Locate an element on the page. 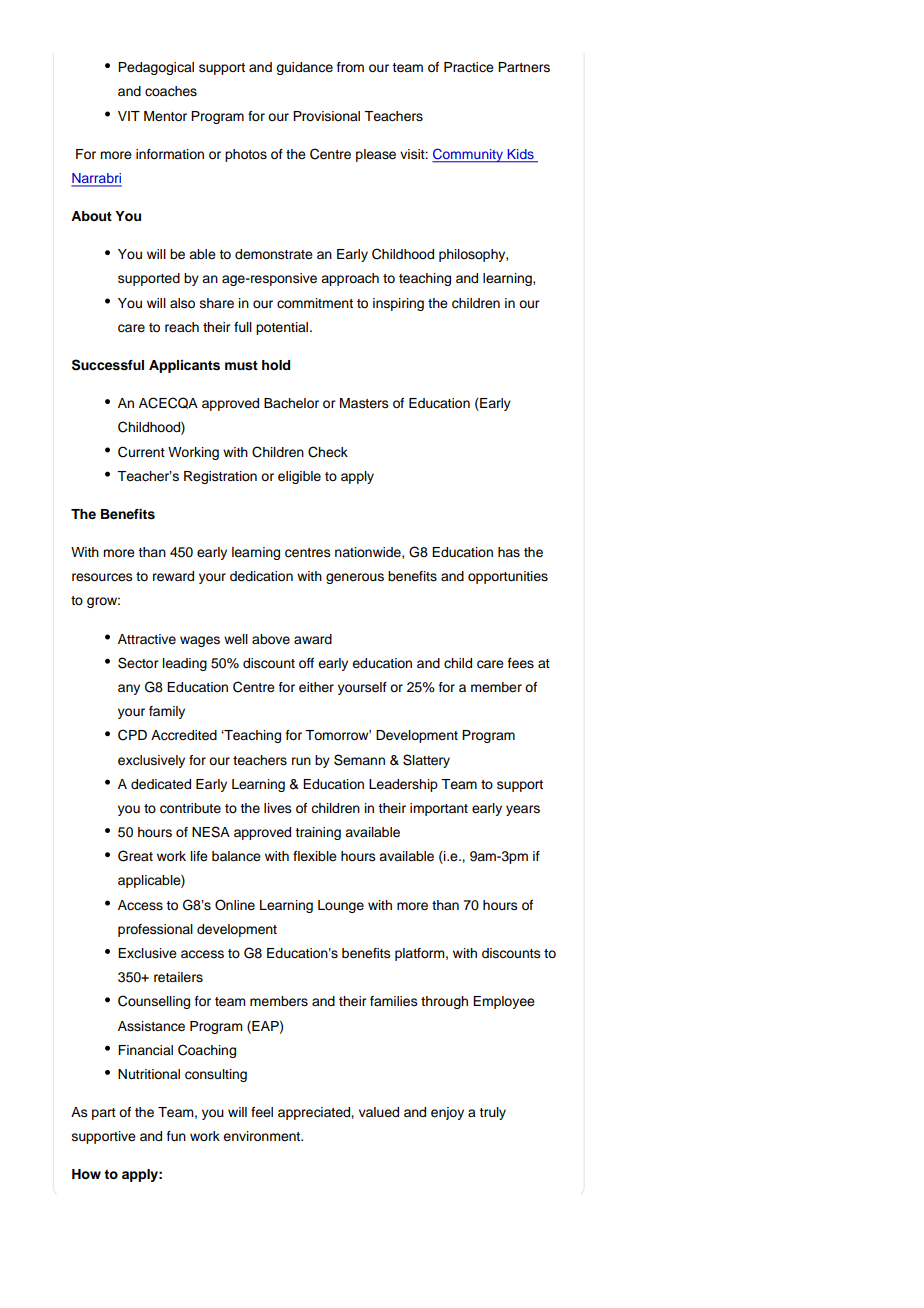  fun is located at coordinates (176, 1136).
